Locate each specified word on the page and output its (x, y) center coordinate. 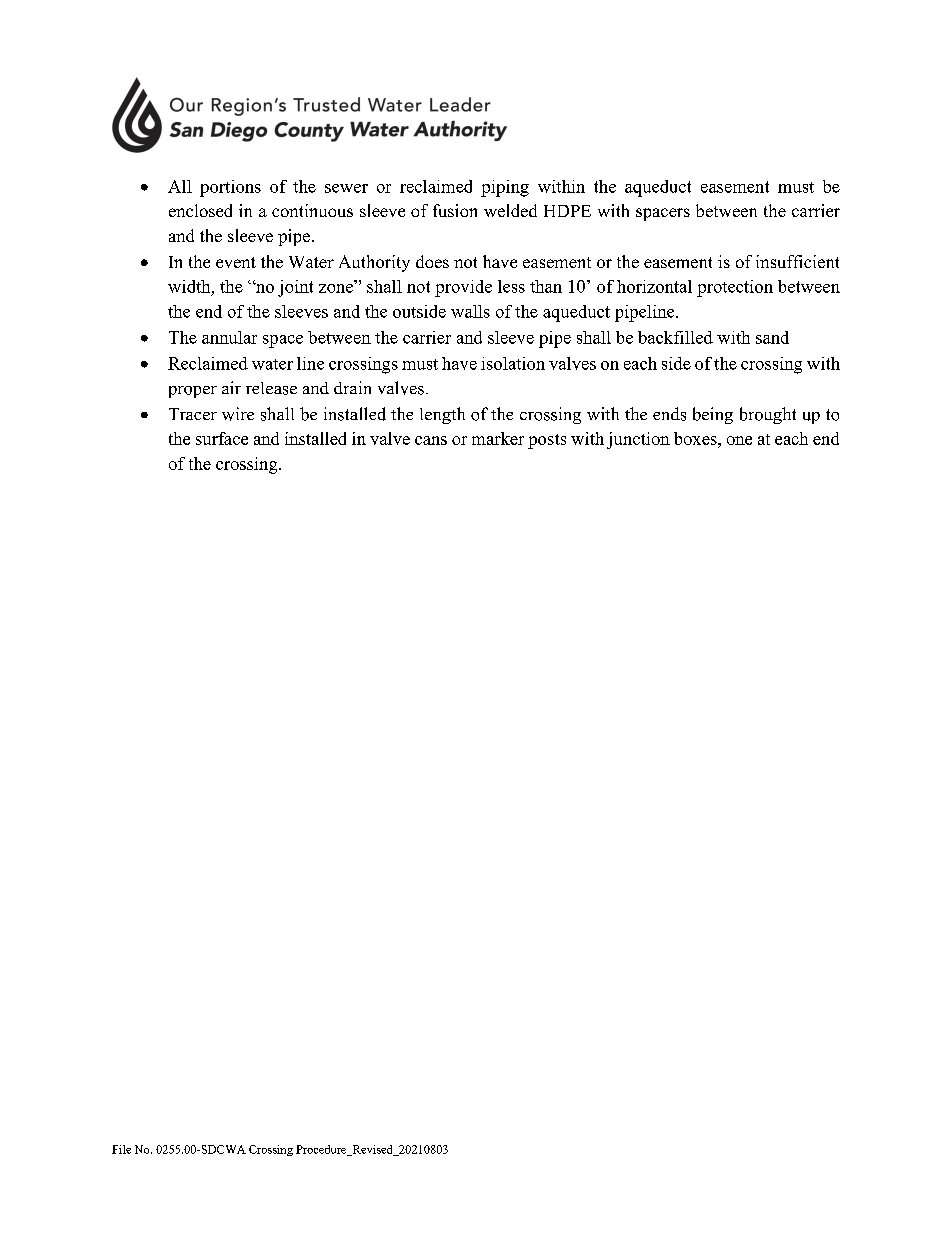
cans (431, 440)
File (121, 1149)
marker (498, 438)
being (713, 415)
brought (768, 415)
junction (638, 440)
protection (735, 288)
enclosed (200, 210)
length (442, 415)
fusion (455, 210)
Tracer (193, 414)
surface (222, 438)
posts (547, 441)
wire (238, 414)
